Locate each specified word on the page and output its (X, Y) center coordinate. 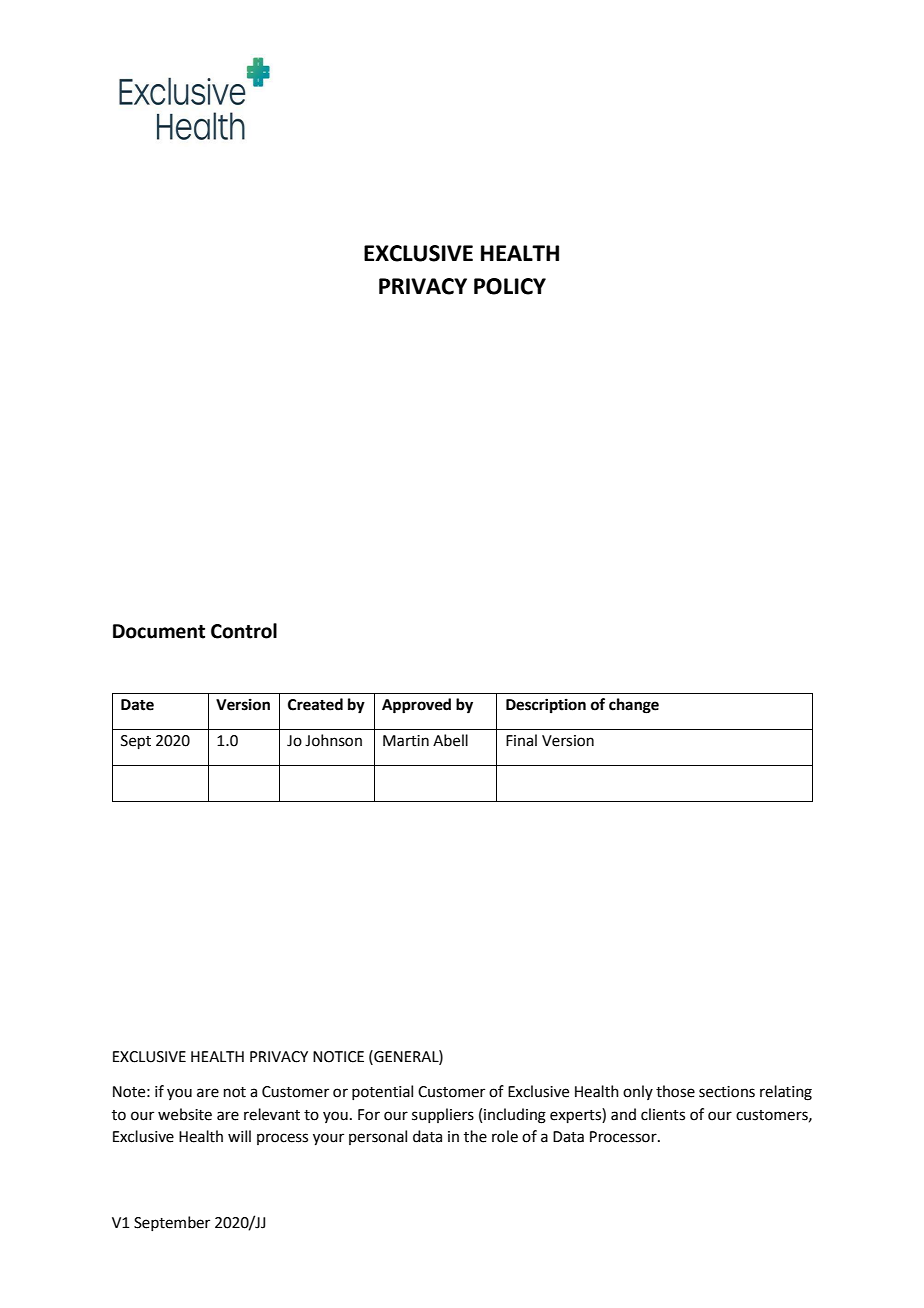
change (634, 706)
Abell (450, 740)
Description (546, 706)
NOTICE (338, 1057)
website (185, 1114)
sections (727, 1092)
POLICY (510, 286)
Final (521, 740)
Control (244, 631)
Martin (406, 741)
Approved (416, 706)
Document (159, 631)
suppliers (443, 1115)
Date (137, 705)
